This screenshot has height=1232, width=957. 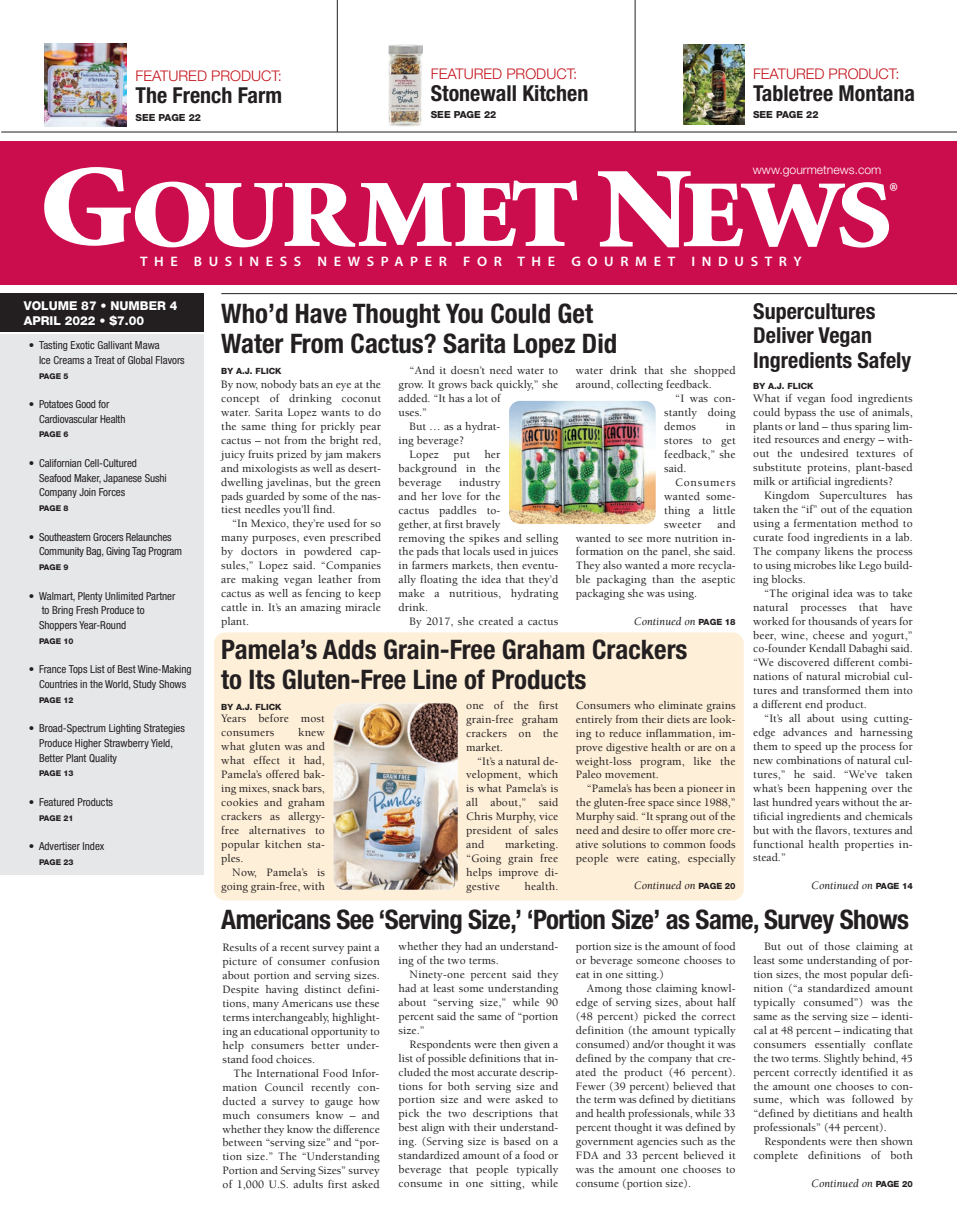 I want to click on Partner, so click(x=161, y=596).
